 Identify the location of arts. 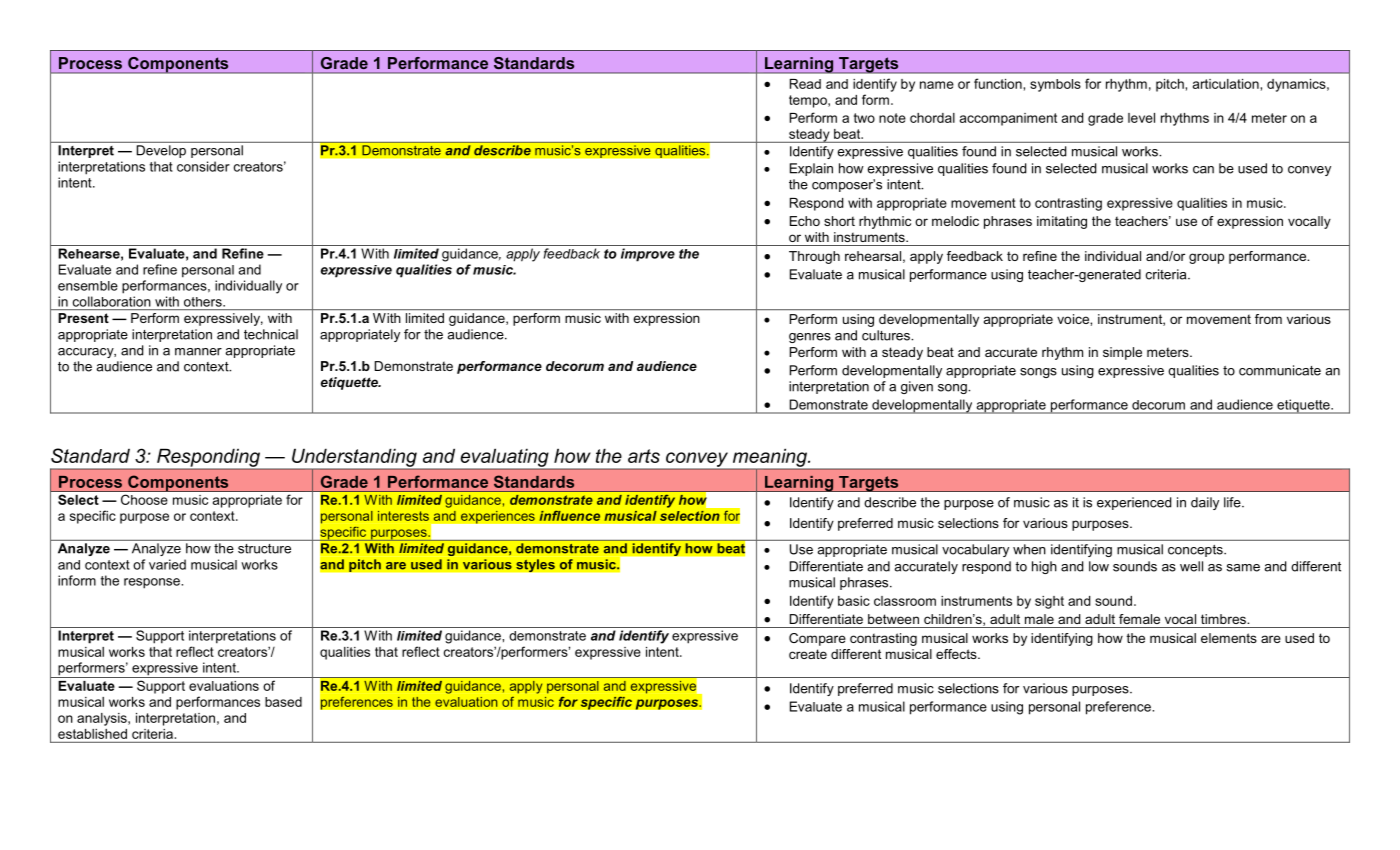
(644, 456).
